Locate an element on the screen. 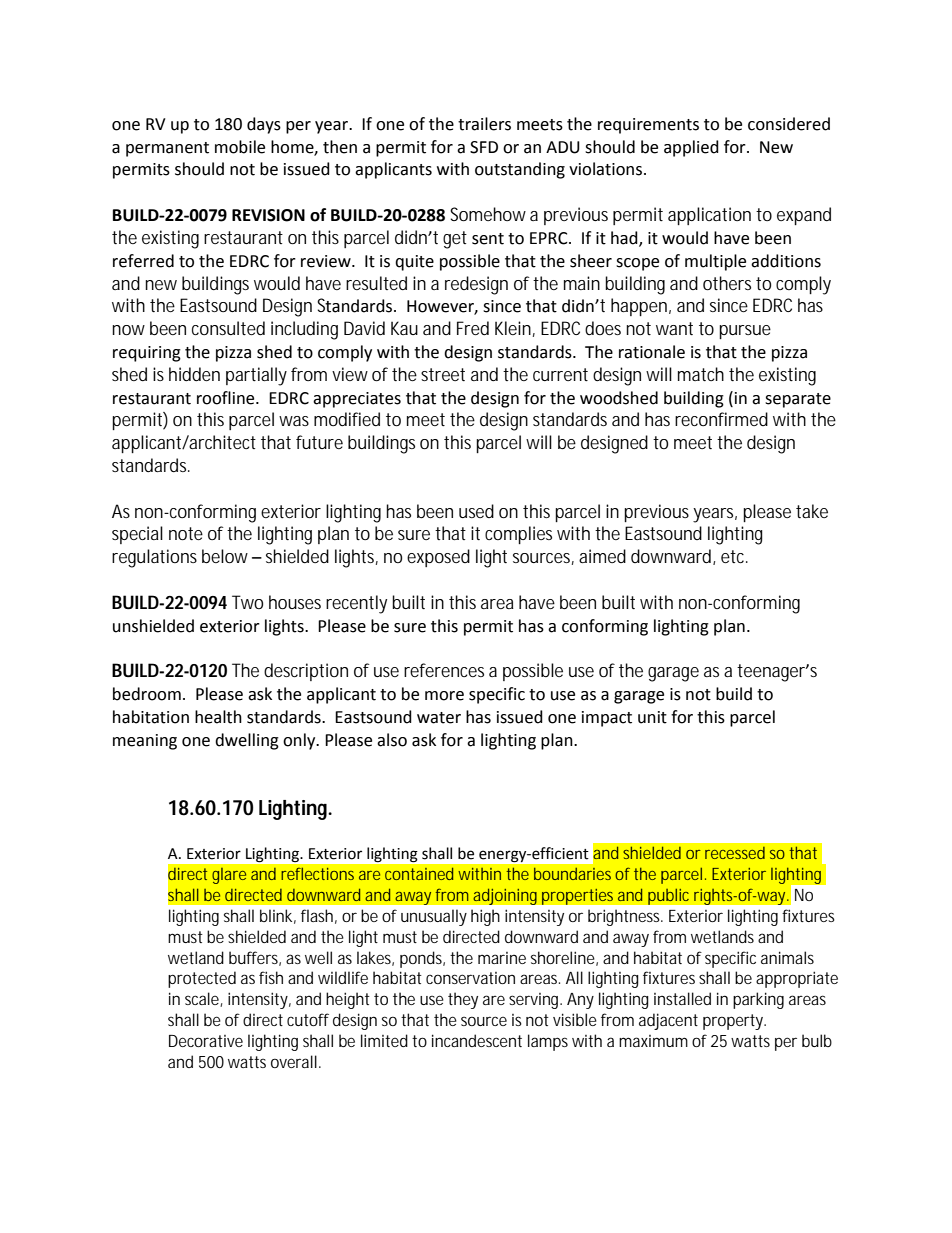 This screenshot has width=952, height=1233. health is located at coordinates (218, 717).
